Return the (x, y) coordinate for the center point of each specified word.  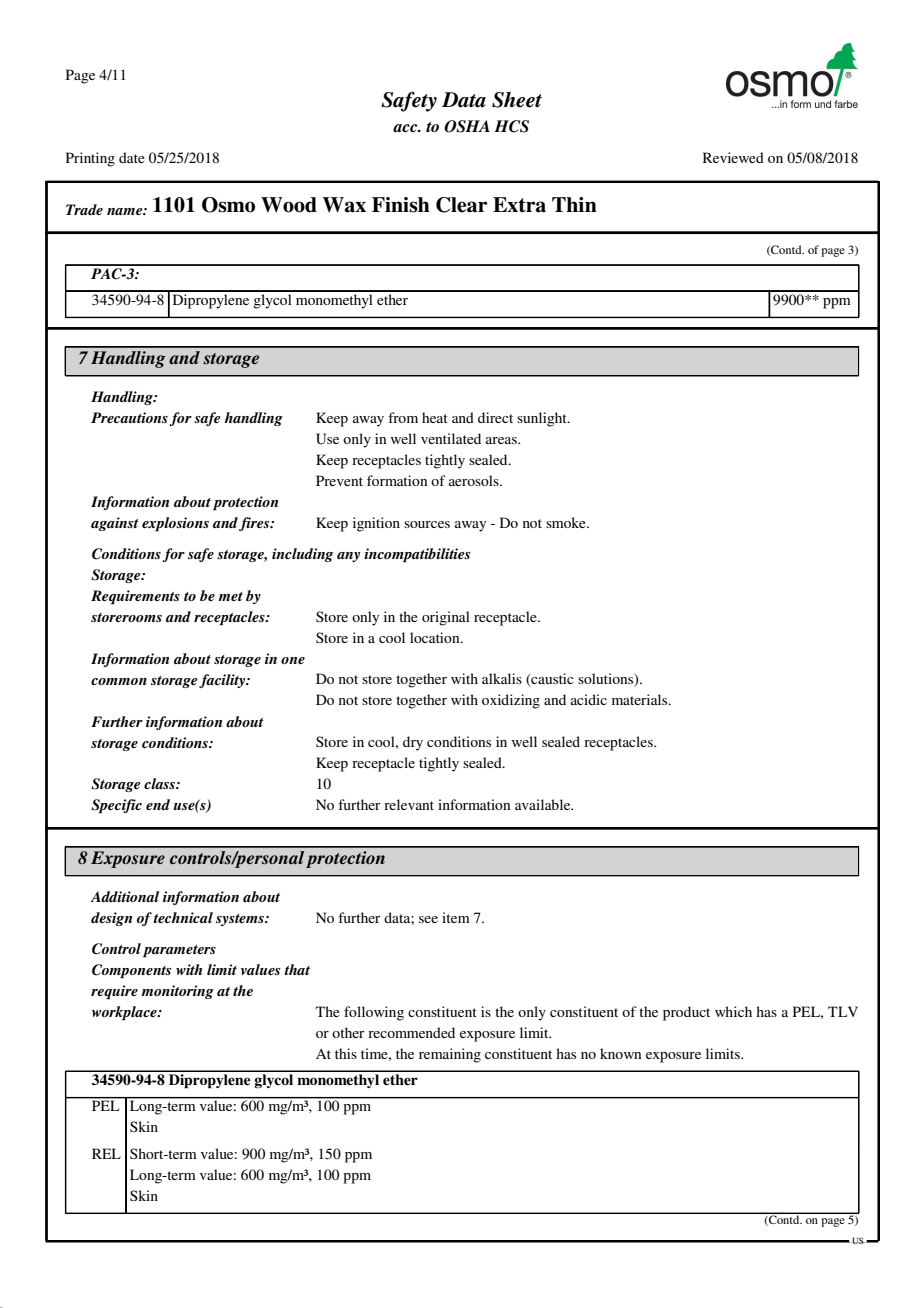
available (544, 804)
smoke (567, 522)
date (132, 157)
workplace (125, 1013)
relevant (409, 804)
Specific (116, 806)
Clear (462, 205)
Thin (574, 204)
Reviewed (733, 157)
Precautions (129, 417)
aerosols (475, 480)
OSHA (467, 126)
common (119, 681)
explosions (175, 524)
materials (641, 699)
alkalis (502, 678)
